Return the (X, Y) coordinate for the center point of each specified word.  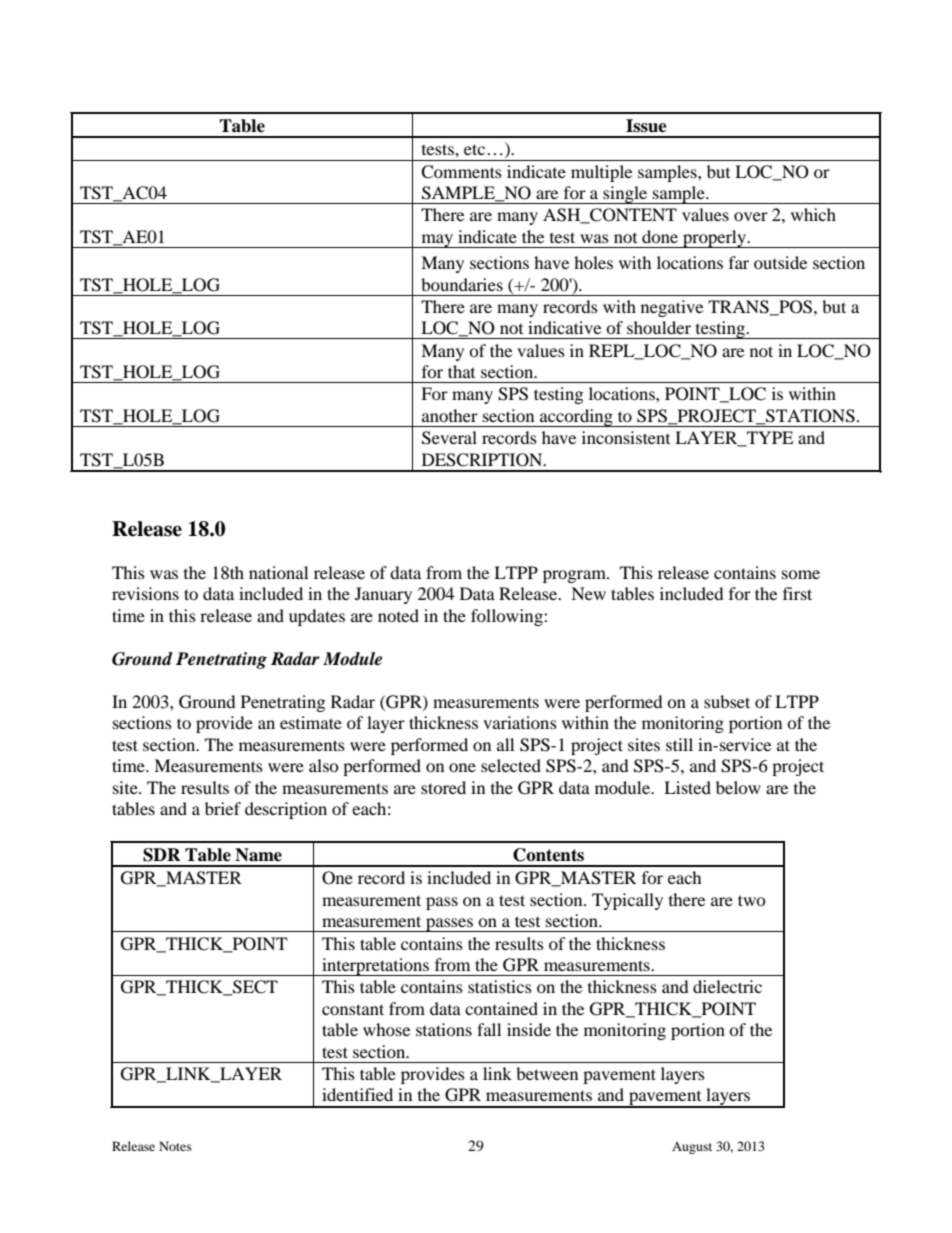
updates (317, 617)
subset (727, 701)
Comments (461, 172)
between (547, 1073)
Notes (175, 1146)
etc (476, 149)
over (751, 216)
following (508, 617)
